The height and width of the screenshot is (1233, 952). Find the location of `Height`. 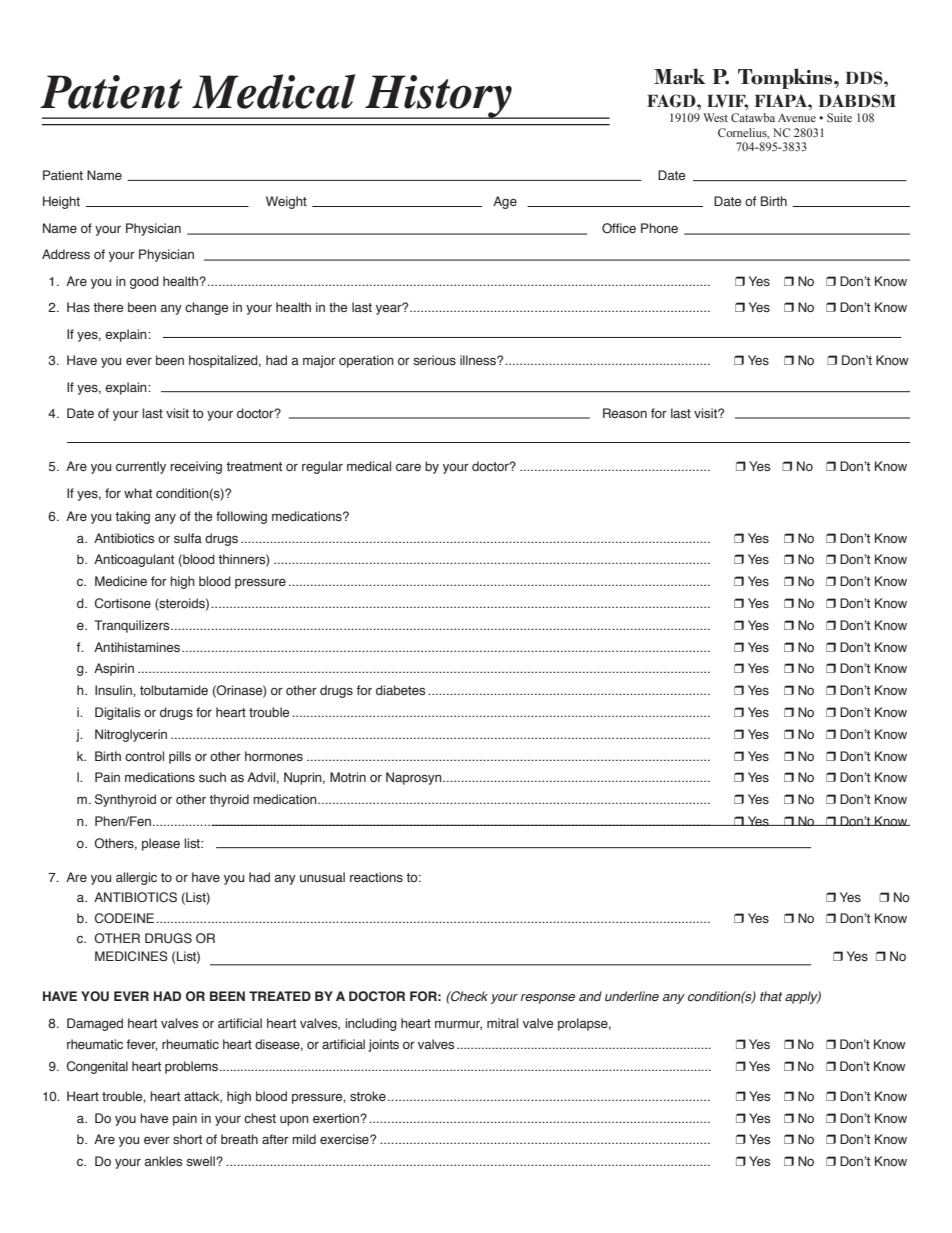

Height is located at coordinates (61, 202).
